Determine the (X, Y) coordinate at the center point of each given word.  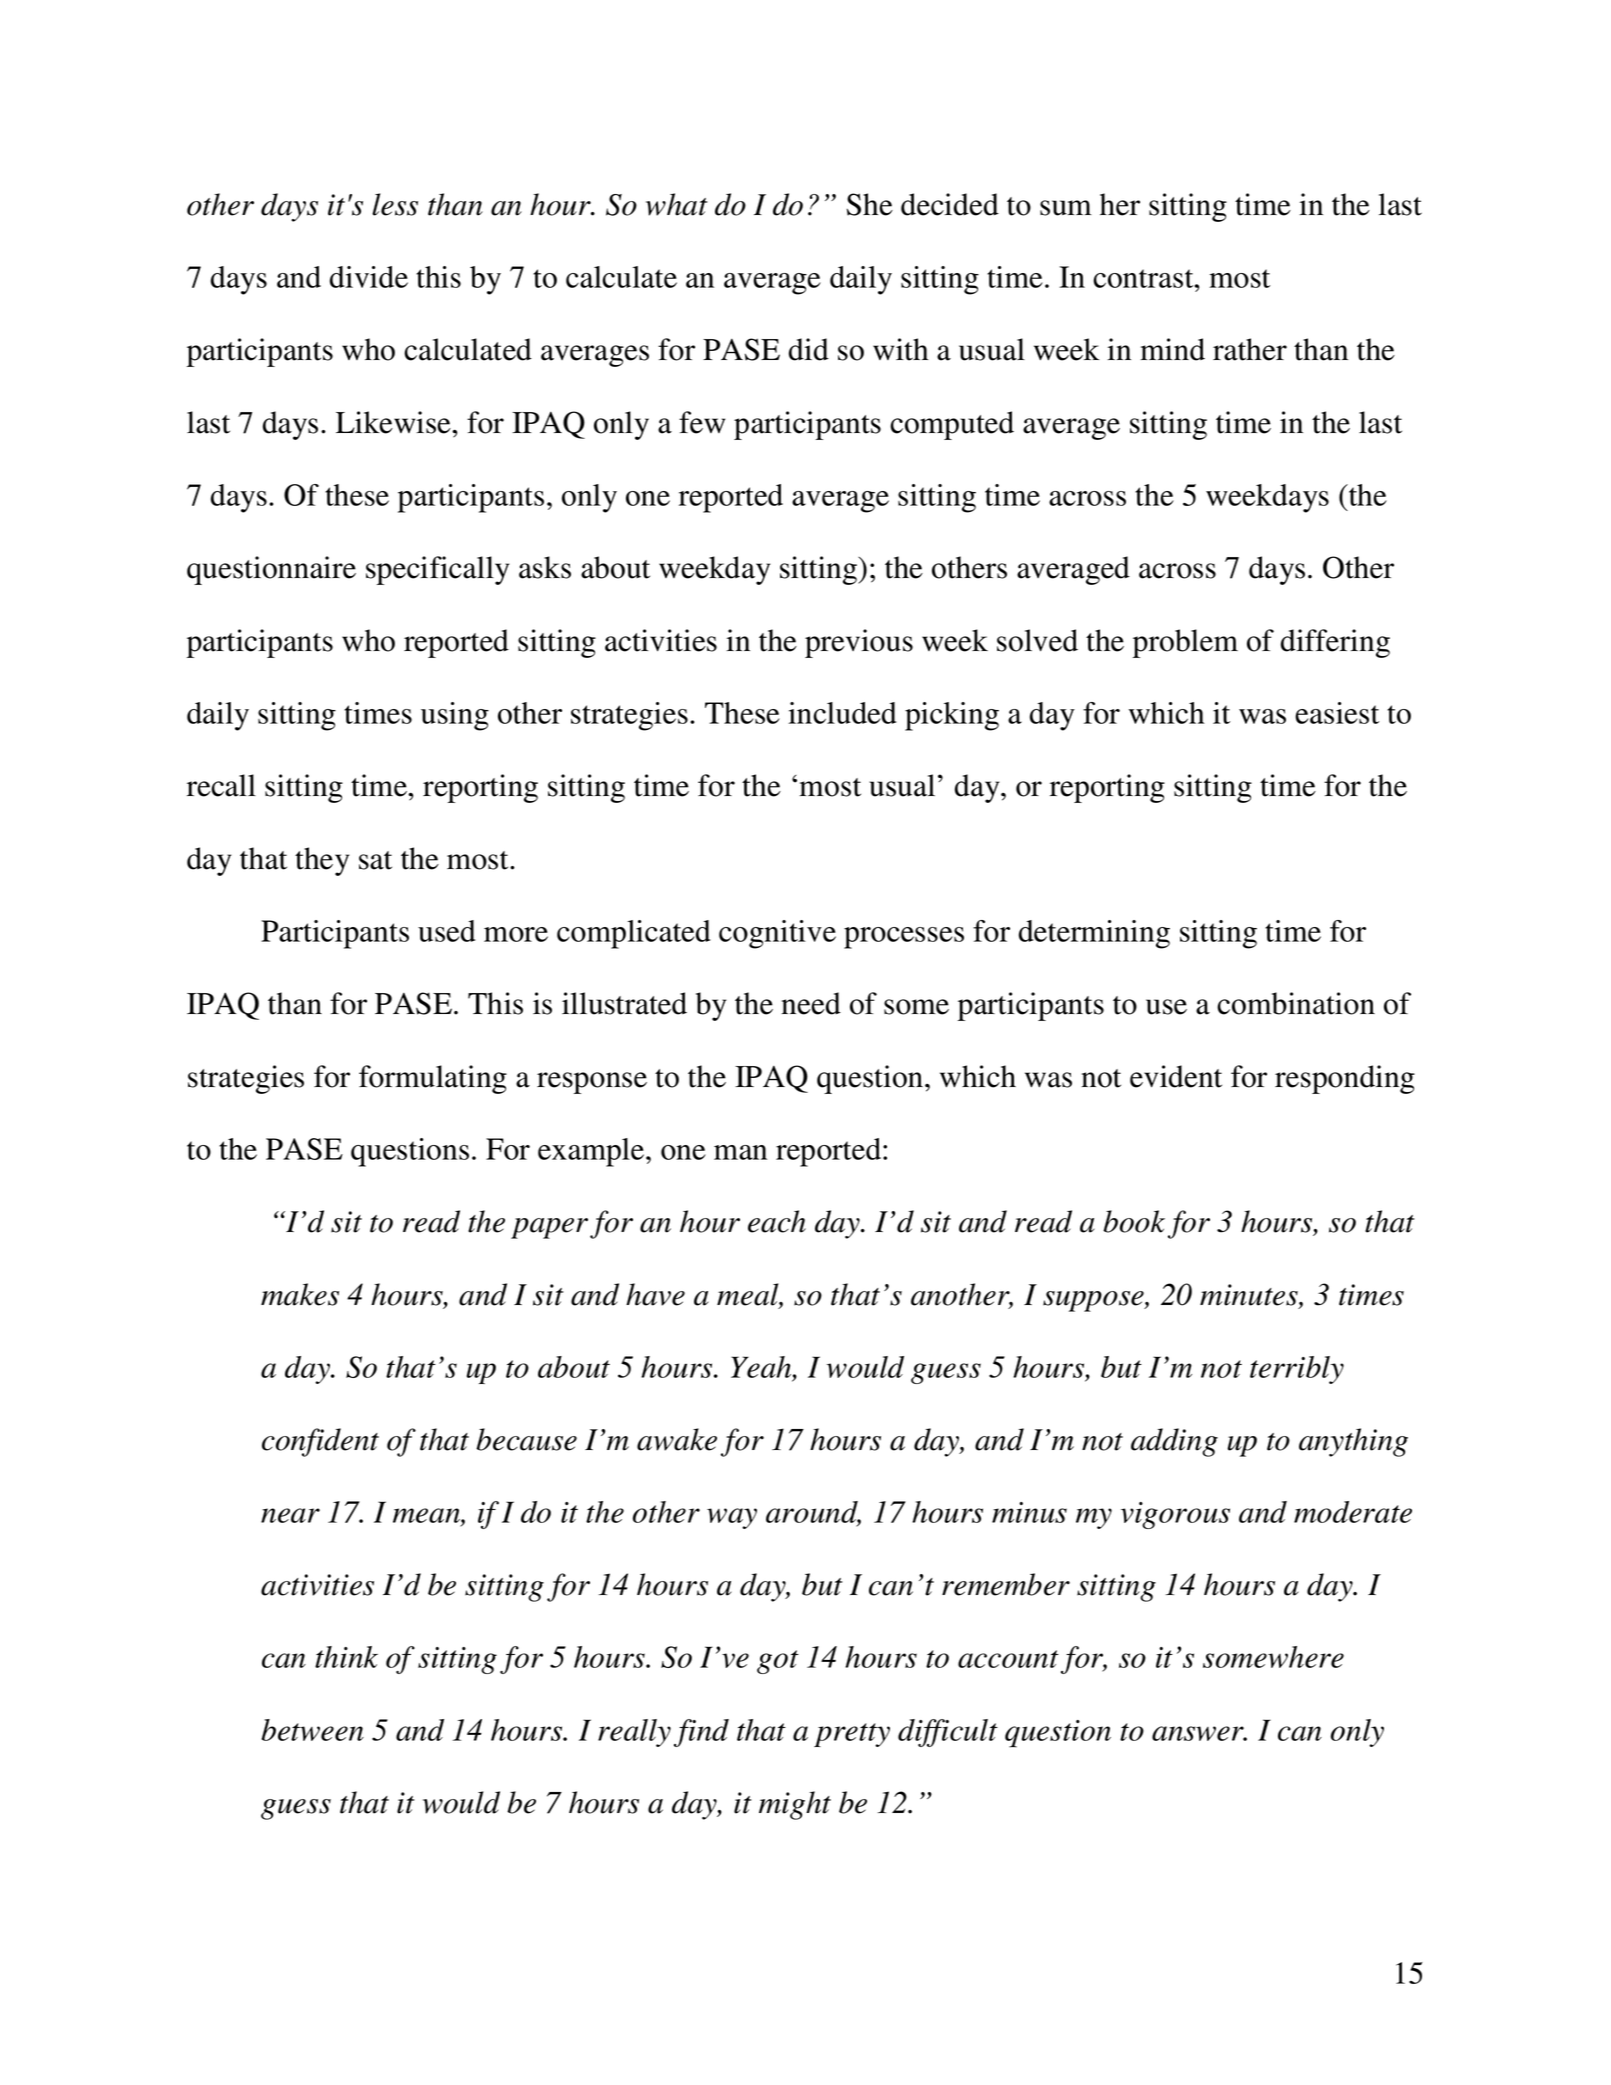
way (732, 1518)
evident (1176, 1076)
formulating (433, 1079)
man (740, 1152)
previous (859, 643)
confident (320, 1442)
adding (1174, 1442)
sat (375, 860)
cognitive (777, 934)
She (870, 204)
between (313, 1730)
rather (1250, 349)
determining (1094, 934)
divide (369, 277)
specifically (437, 570)
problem (1185, 643)
